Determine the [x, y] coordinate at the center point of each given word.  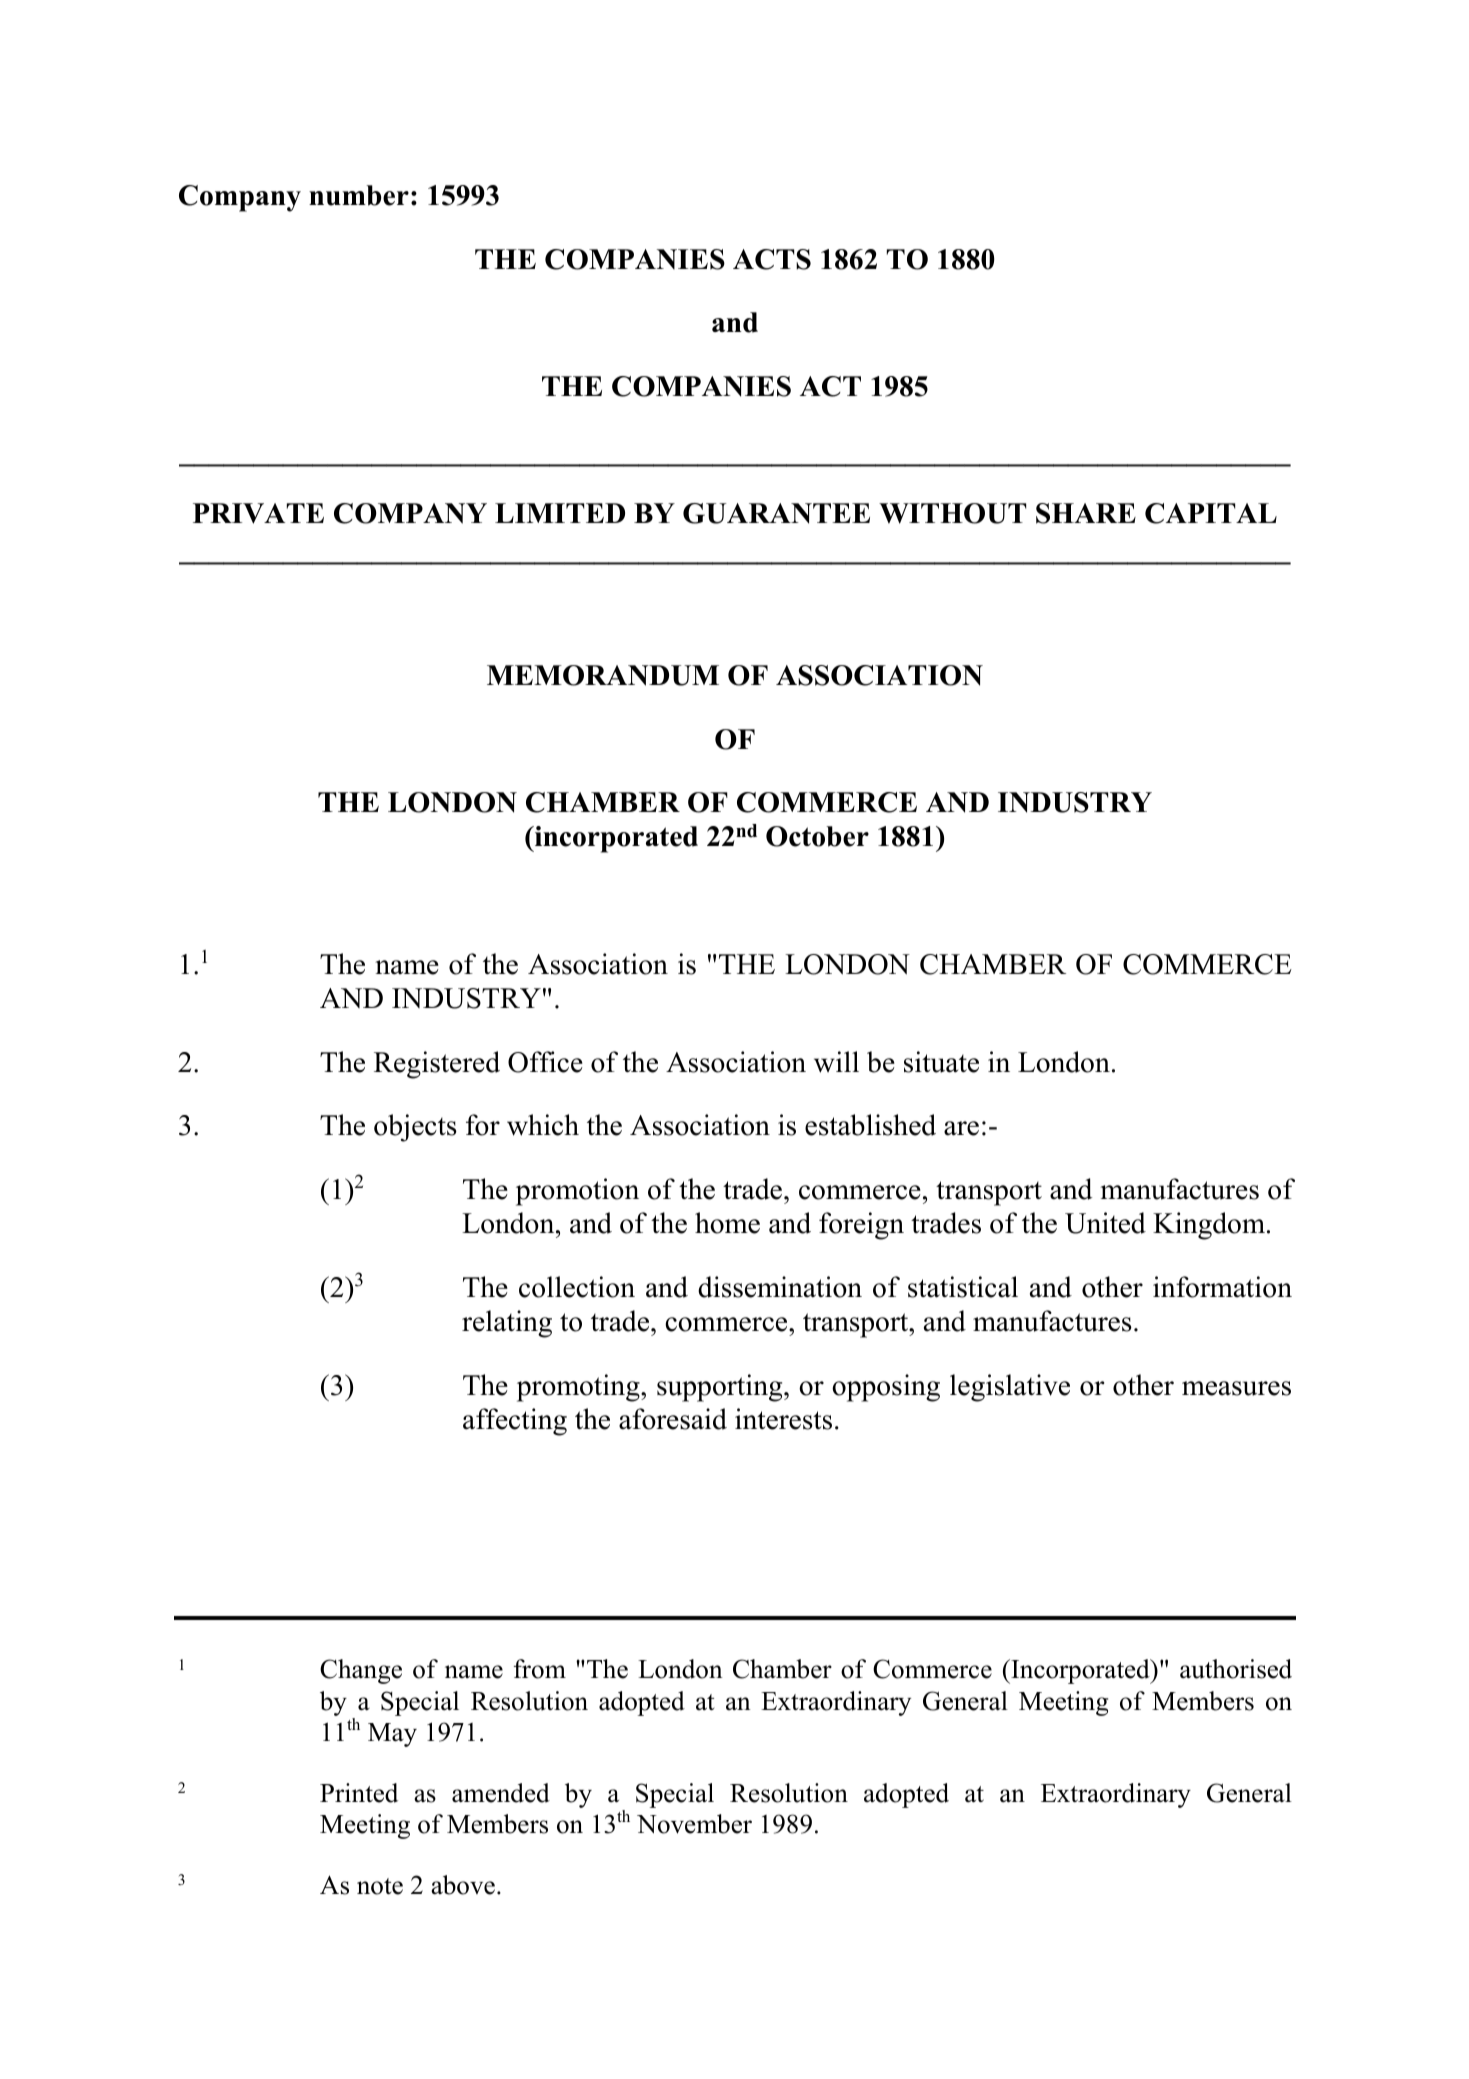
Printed [359, 1793]
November [694, 1824]
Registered [437, 1065]
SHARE [1086, 513]
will [836, 1062]
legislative [1010, 1388]
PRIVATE [258, 513]
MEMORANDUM [603, 675]
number [359, 195]
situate [941, 1062]
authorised [1236, 1669]
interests [783, 1419]
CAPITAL [1211, 513]
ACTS [772, 259]
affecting [515, 1422]
